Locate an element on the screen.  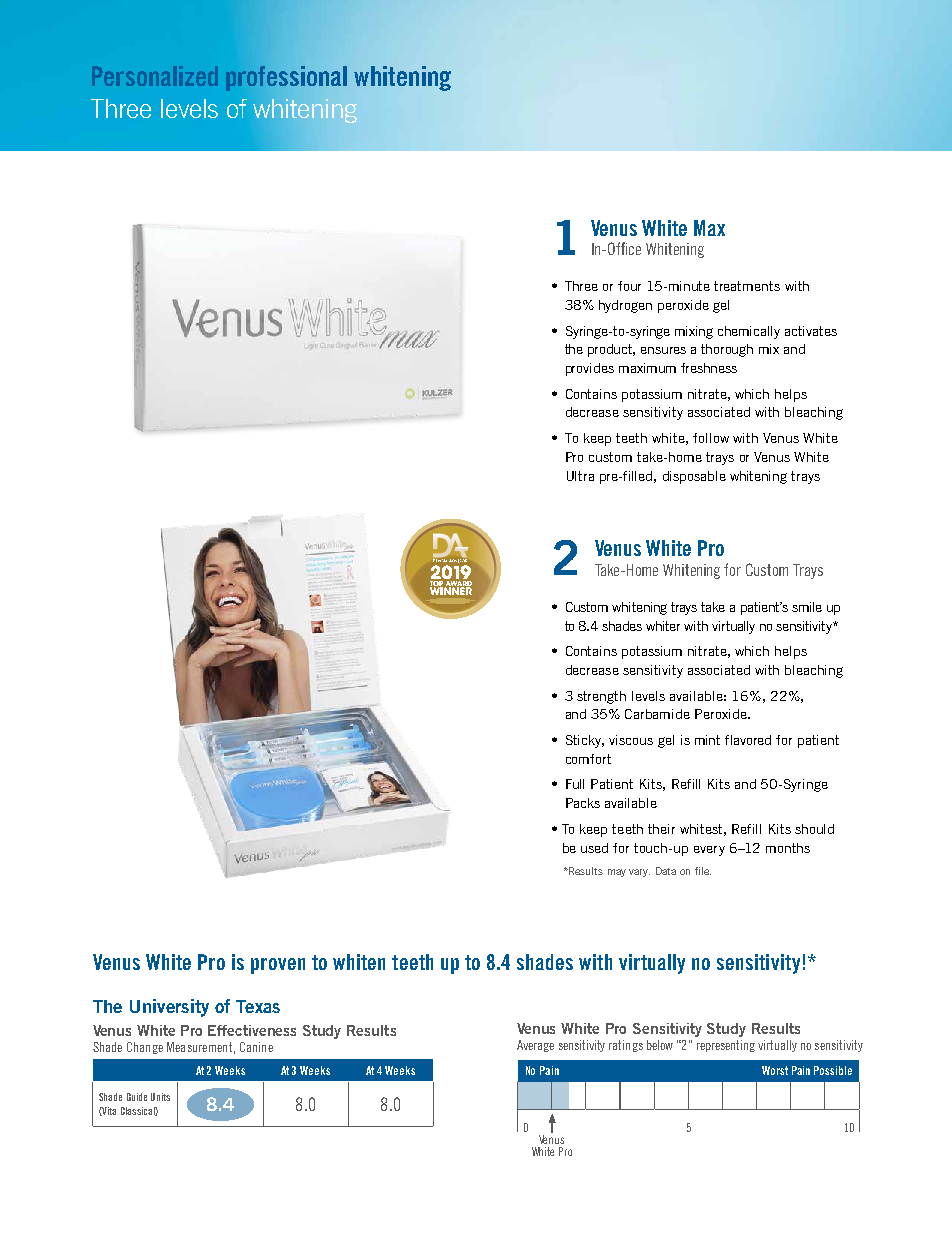
chemically is located at coordinates (749, 332).
